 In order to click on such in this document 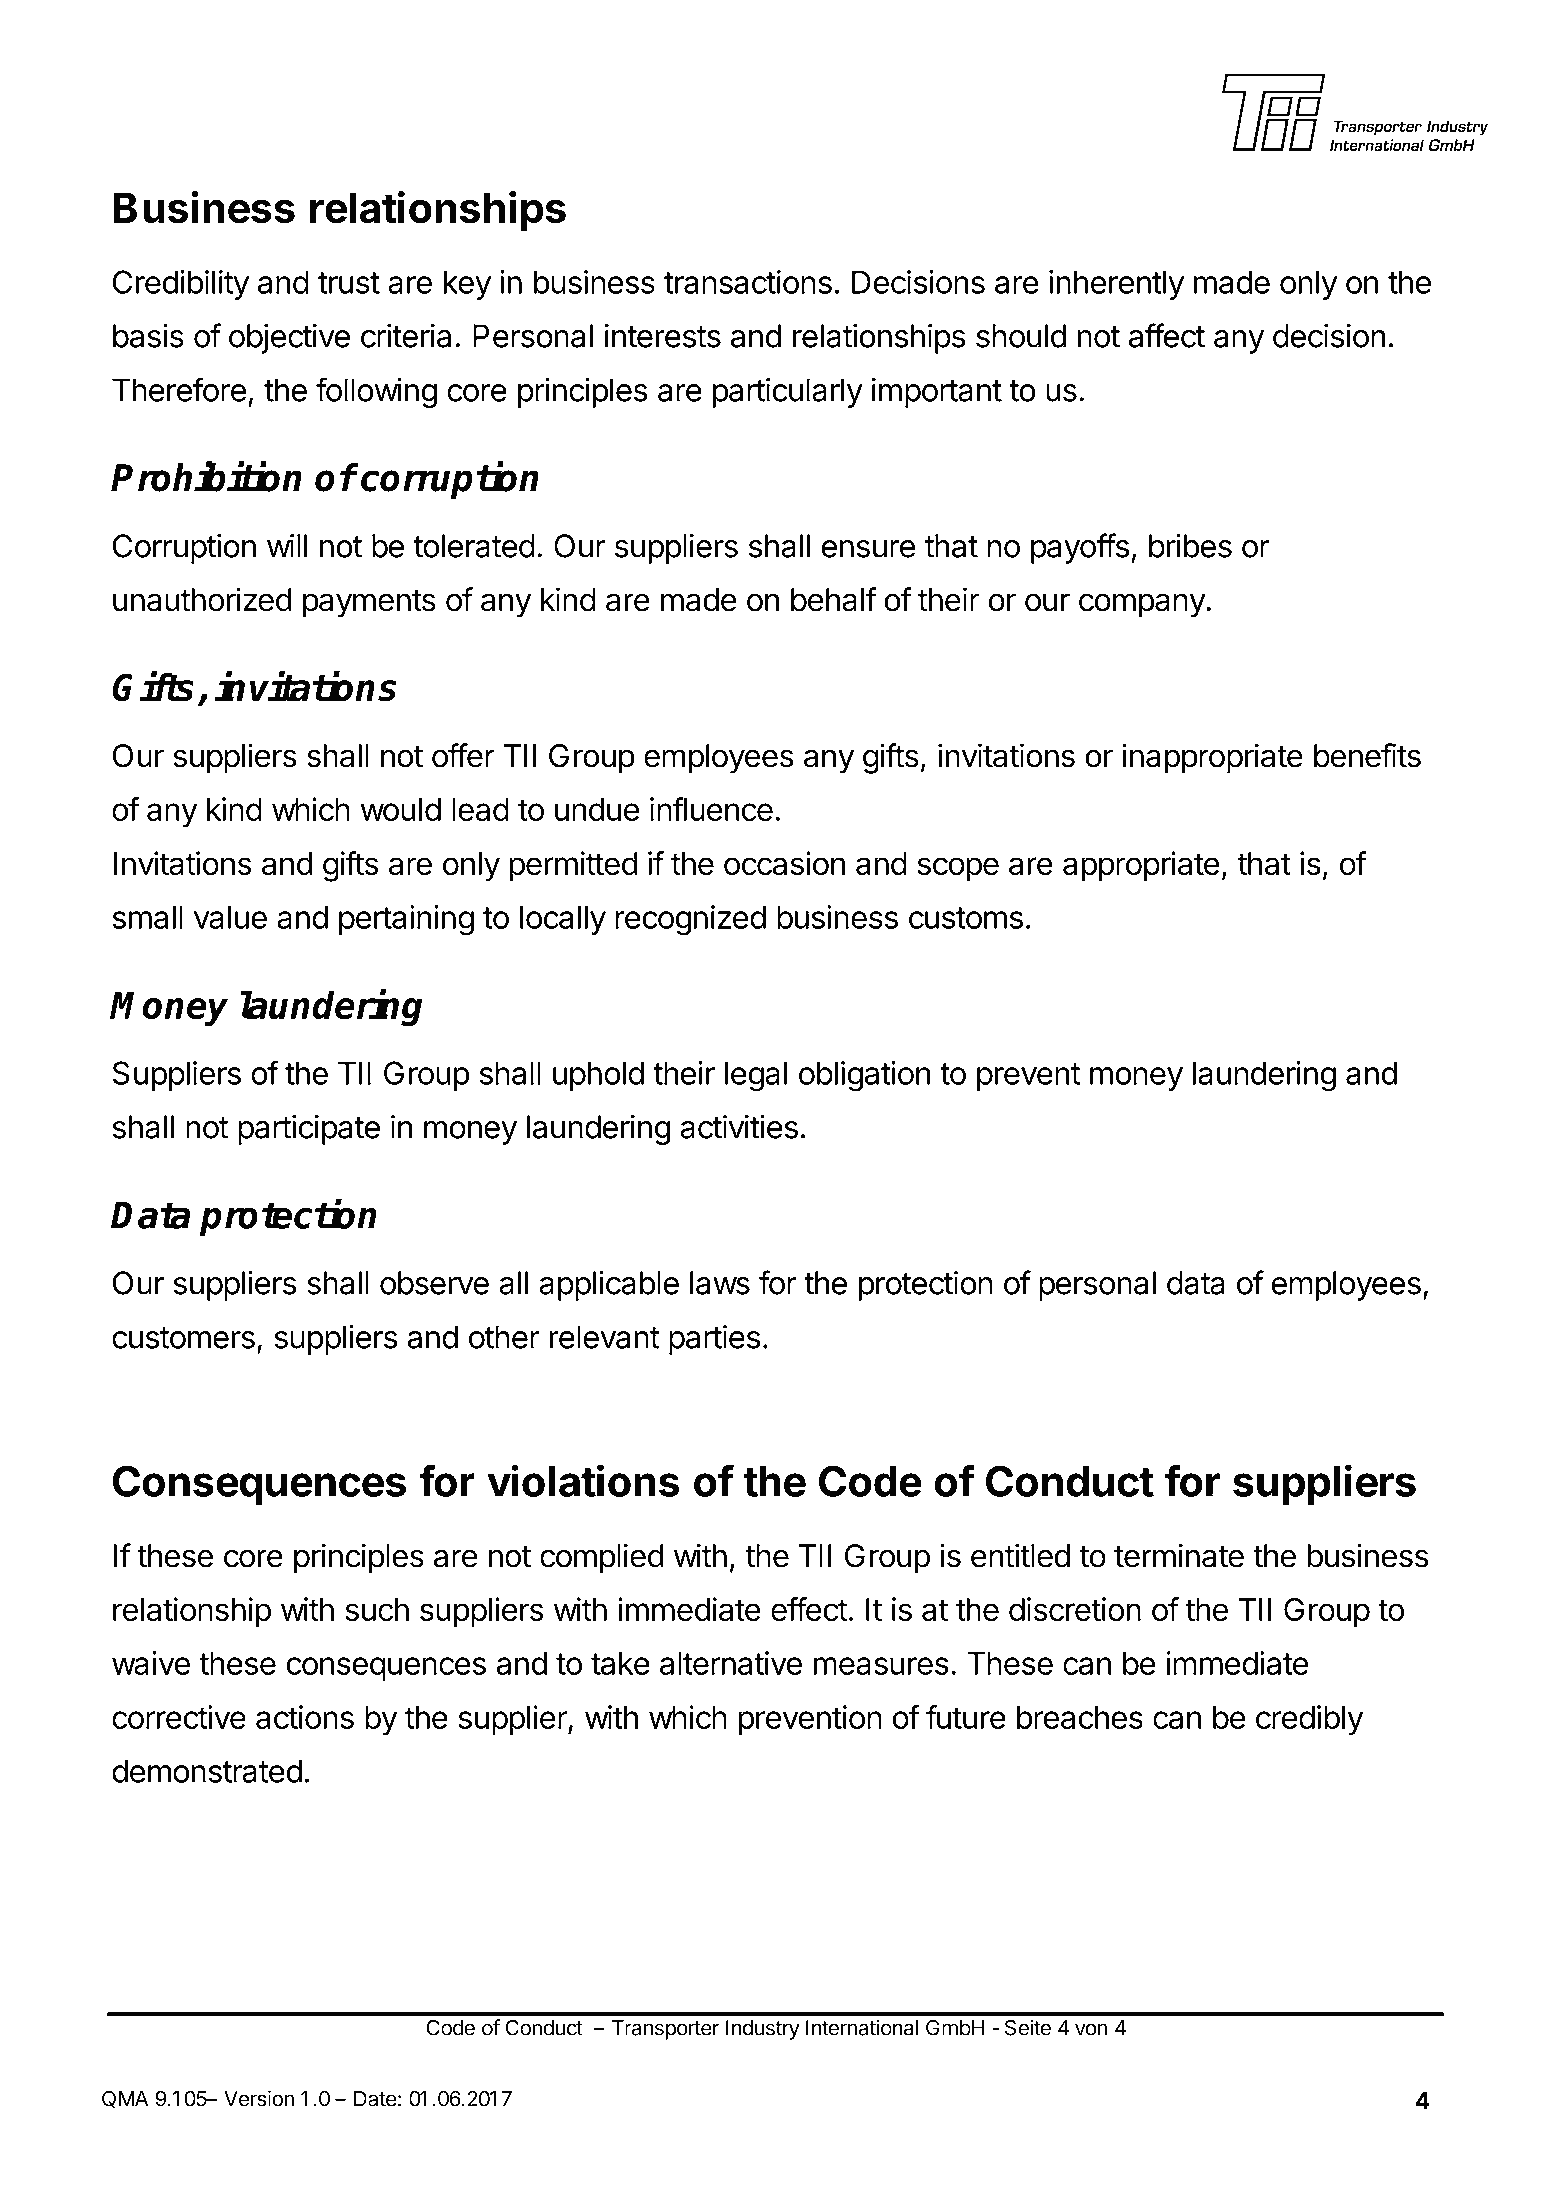, I will do `click(377, 1610)`.
